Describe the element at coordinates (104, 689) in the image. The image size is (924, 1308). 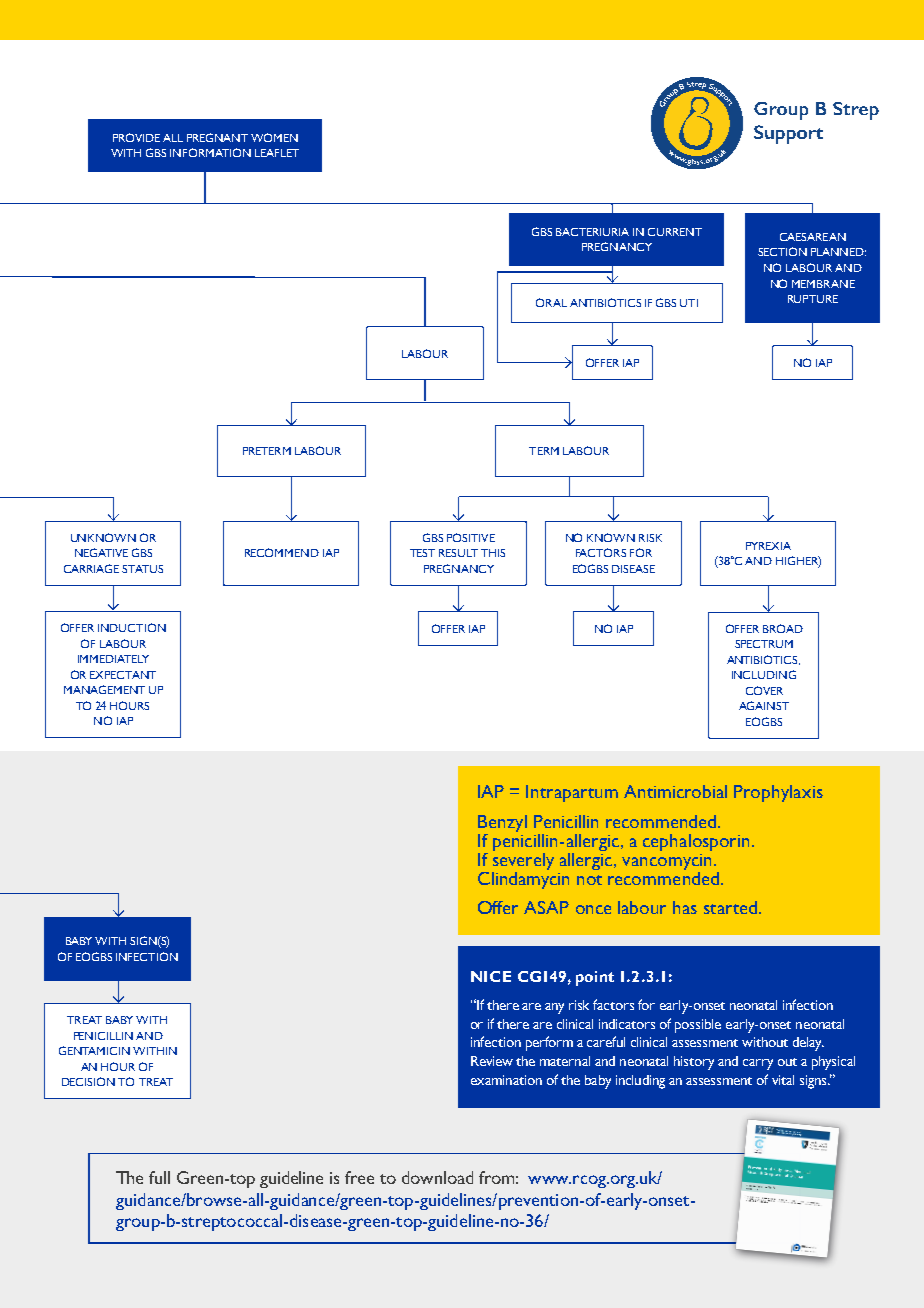
I see `MANAGEMENT` at that location.
